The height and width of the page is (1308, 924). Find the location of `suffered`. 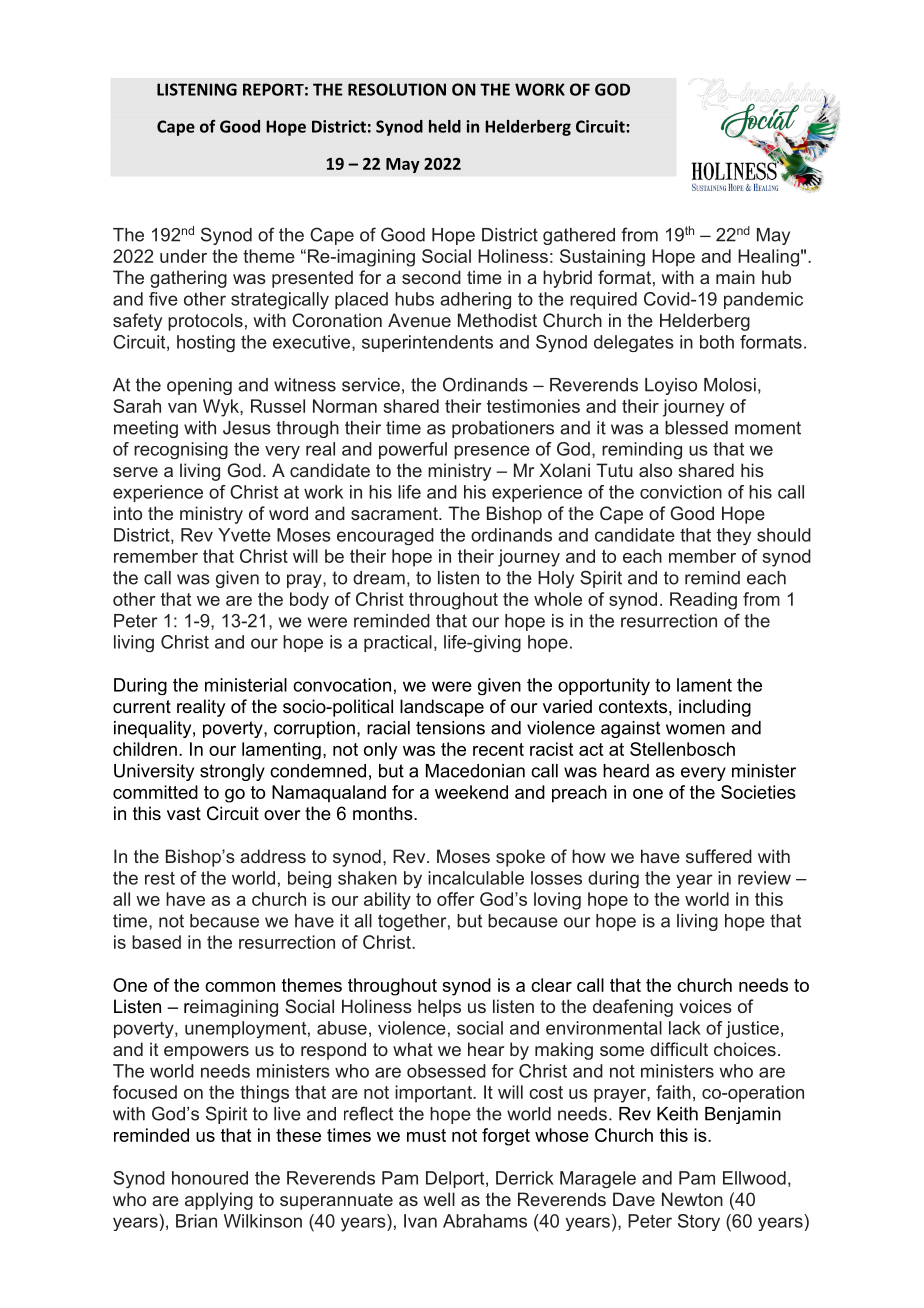

suffered is located at coordinates (719, 856).
